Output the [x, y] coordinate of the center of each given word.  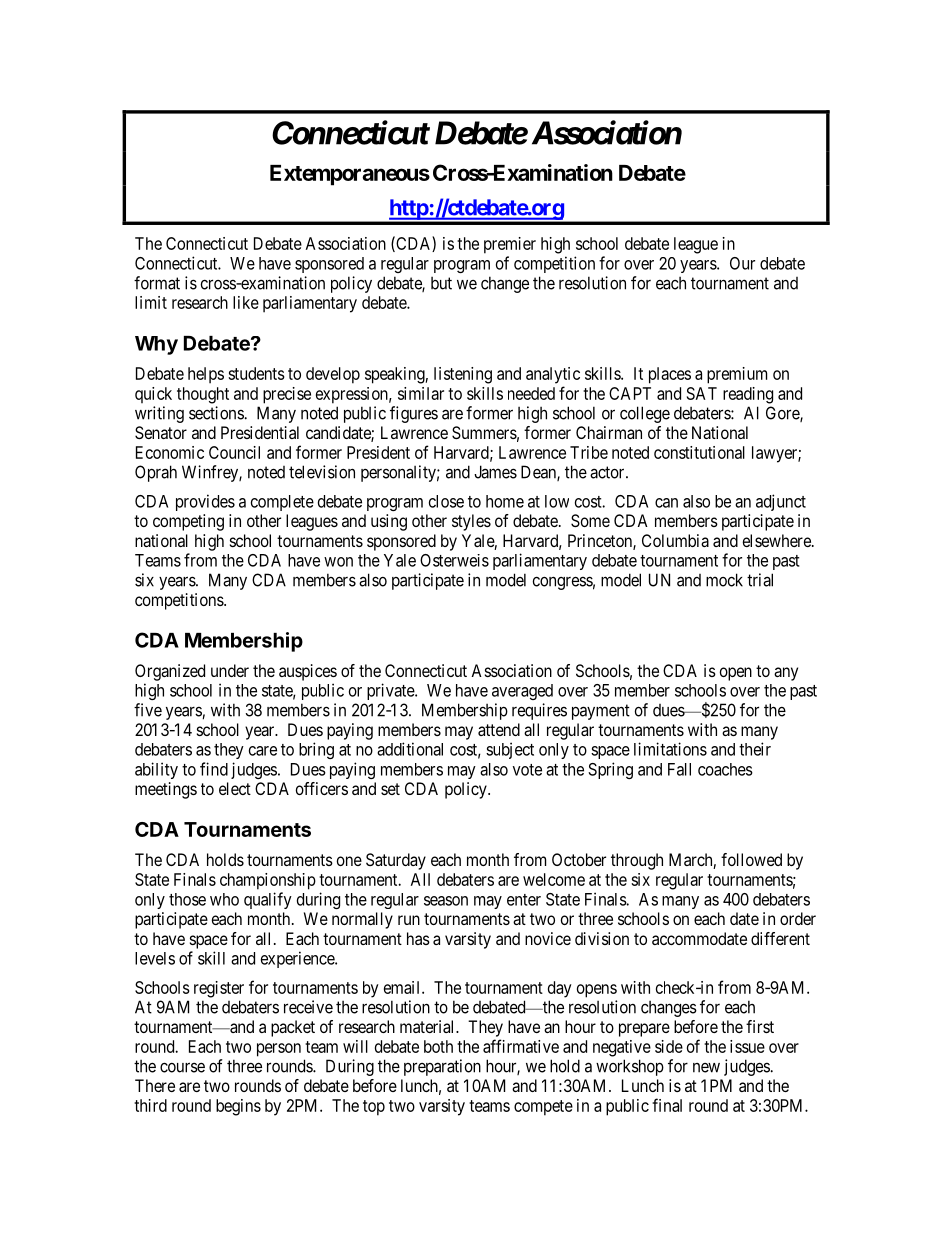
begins [238, 1107]
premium [737, 375]
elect [235, 788]
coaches [725, 769]
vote [527, 770]
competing [188, 522]
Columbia [675, 540]
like [246, 302]
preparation [442, 1067]
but [441, 283]
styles [471, 522]
